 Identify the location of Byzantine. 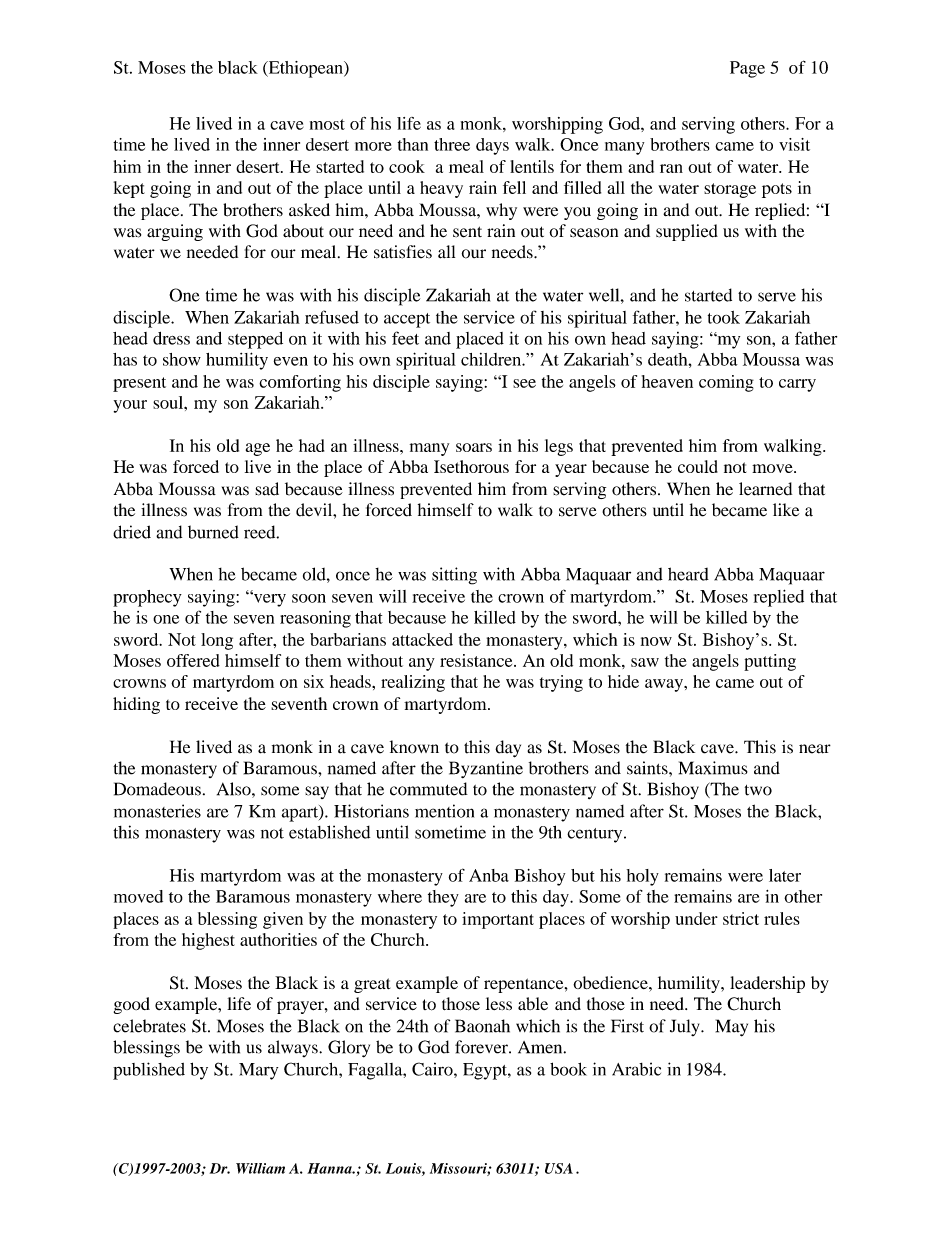
(486, 769).
